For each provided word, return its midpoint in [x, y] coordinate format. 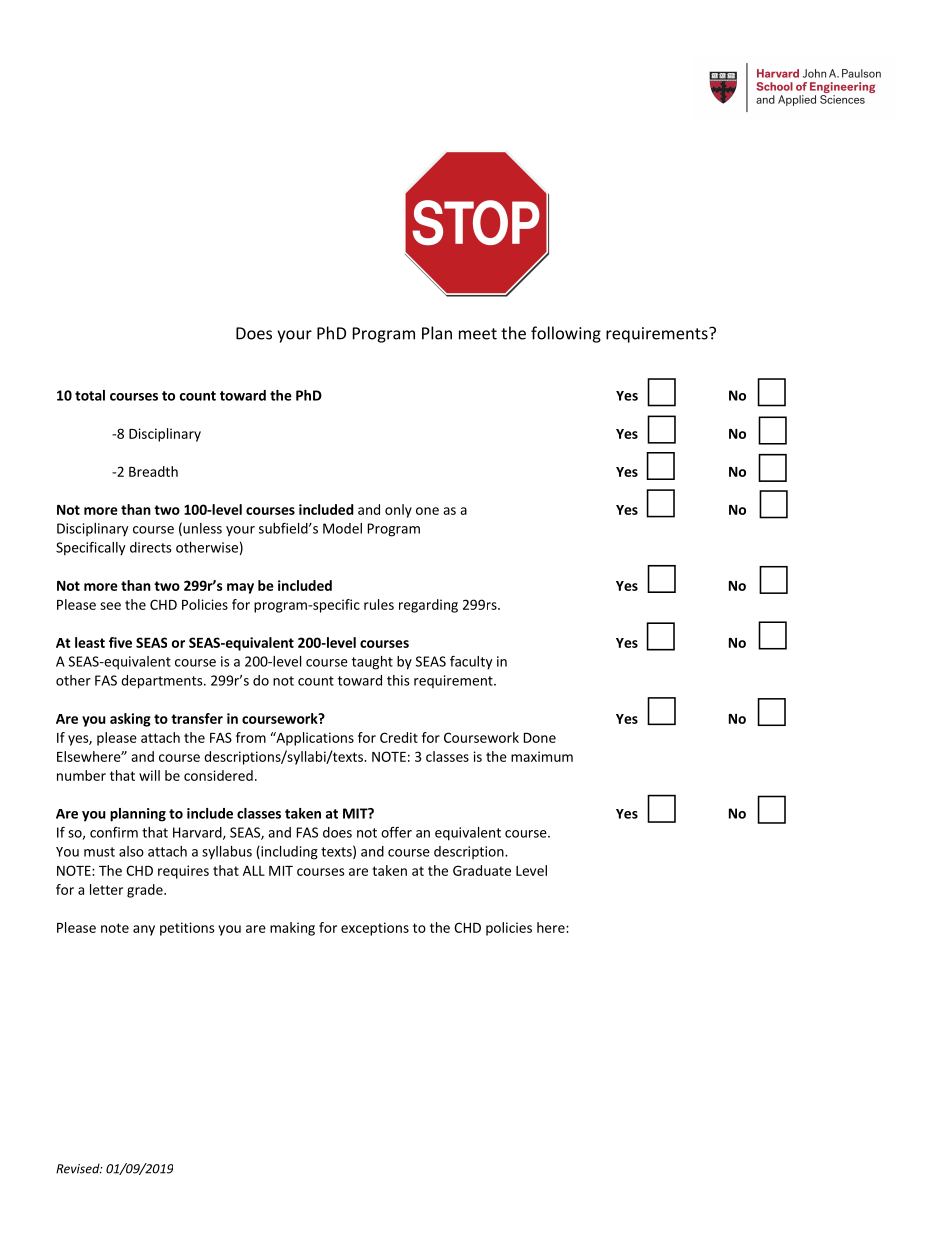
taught [372, 663]
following [566, 334]
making [292, 929]
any [144, 930]
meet [478, 334]
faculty [471, 663]
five [120, 642]
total [90, 395]
